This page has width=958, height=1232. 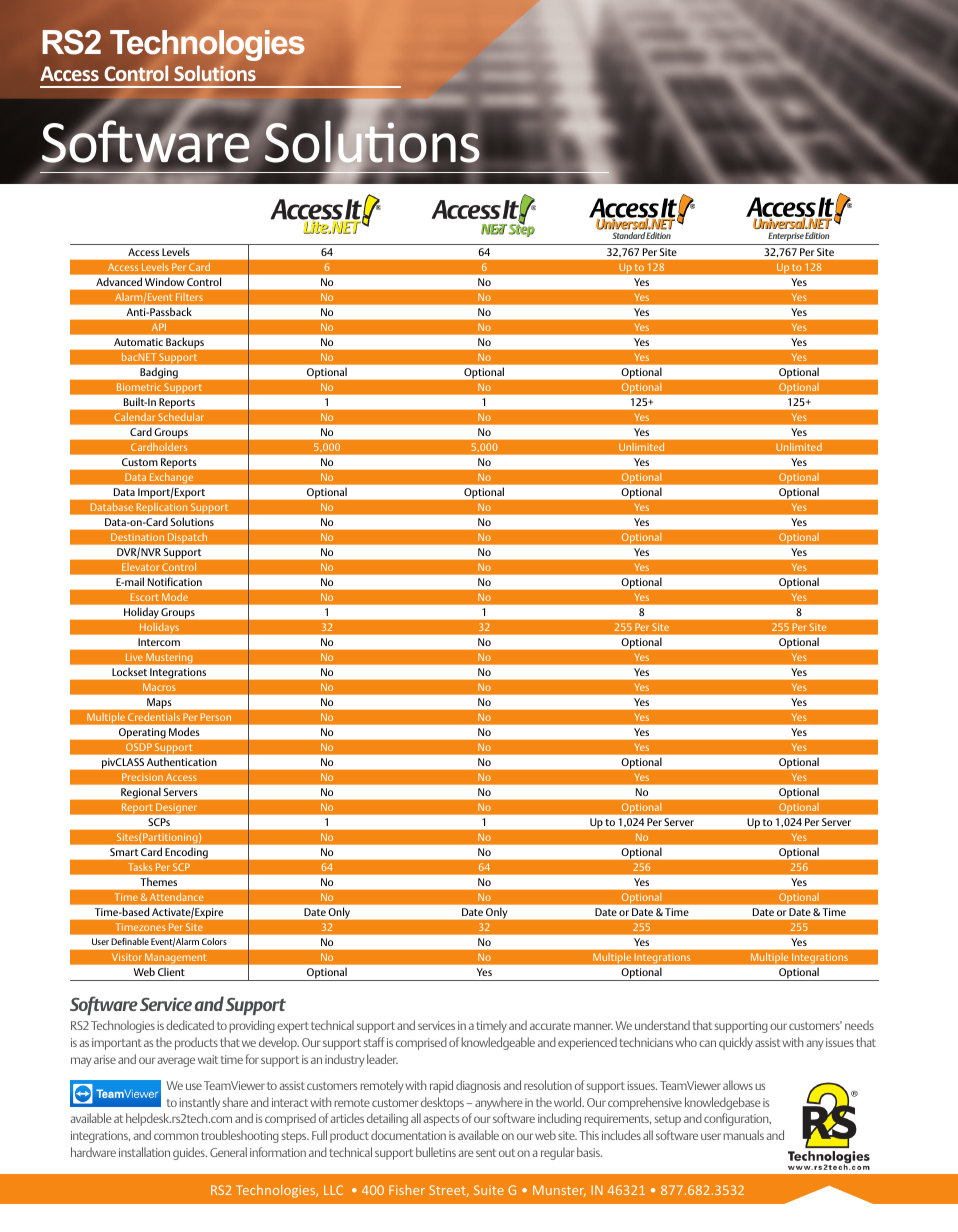 What do you see at coordinates (190, 1025) in the page?
I see `dedicated` at bounding box center [190, 1025].
